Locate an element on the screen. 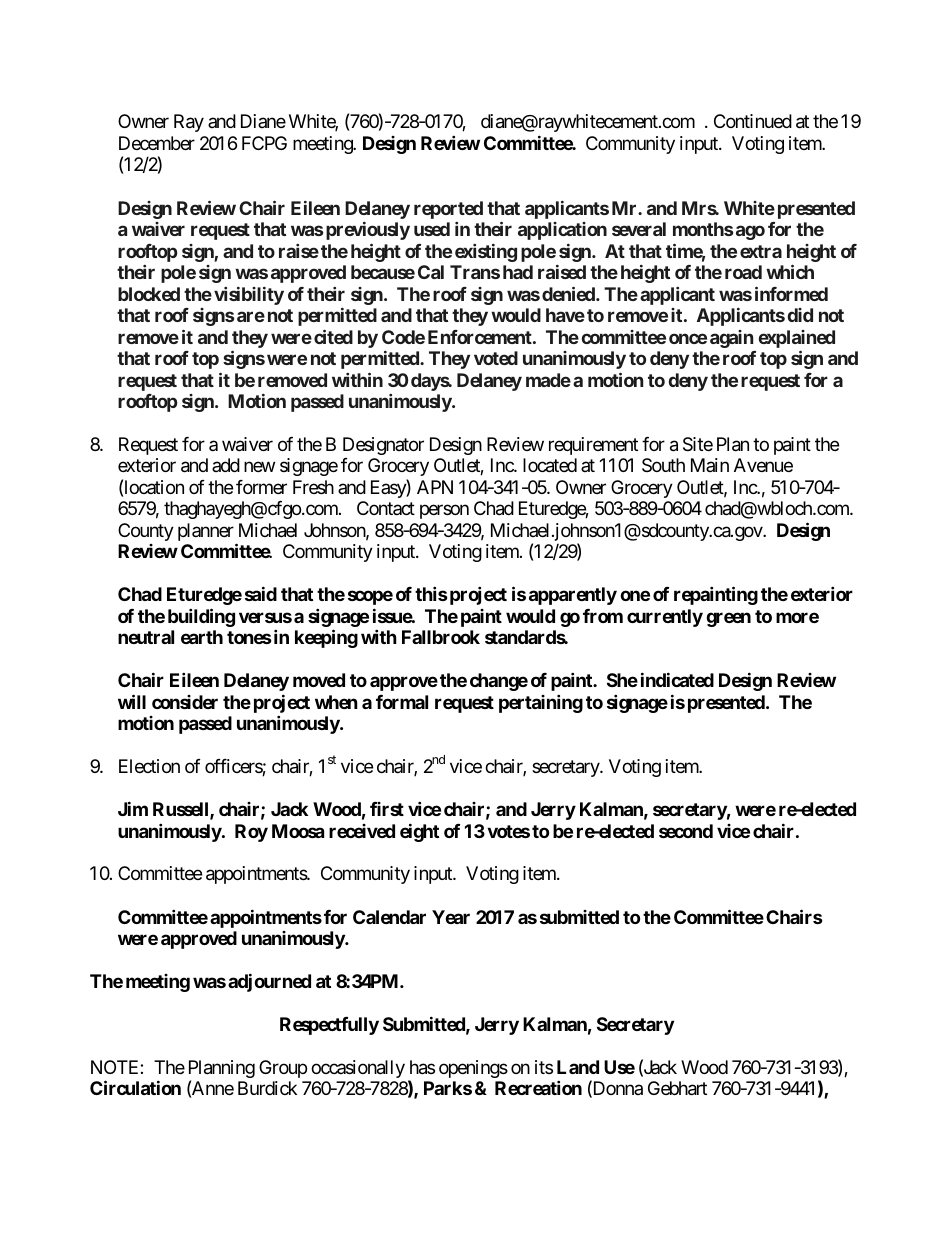 This screenshot has height=1233, width=952. second is located at coordinates (686, 831).
